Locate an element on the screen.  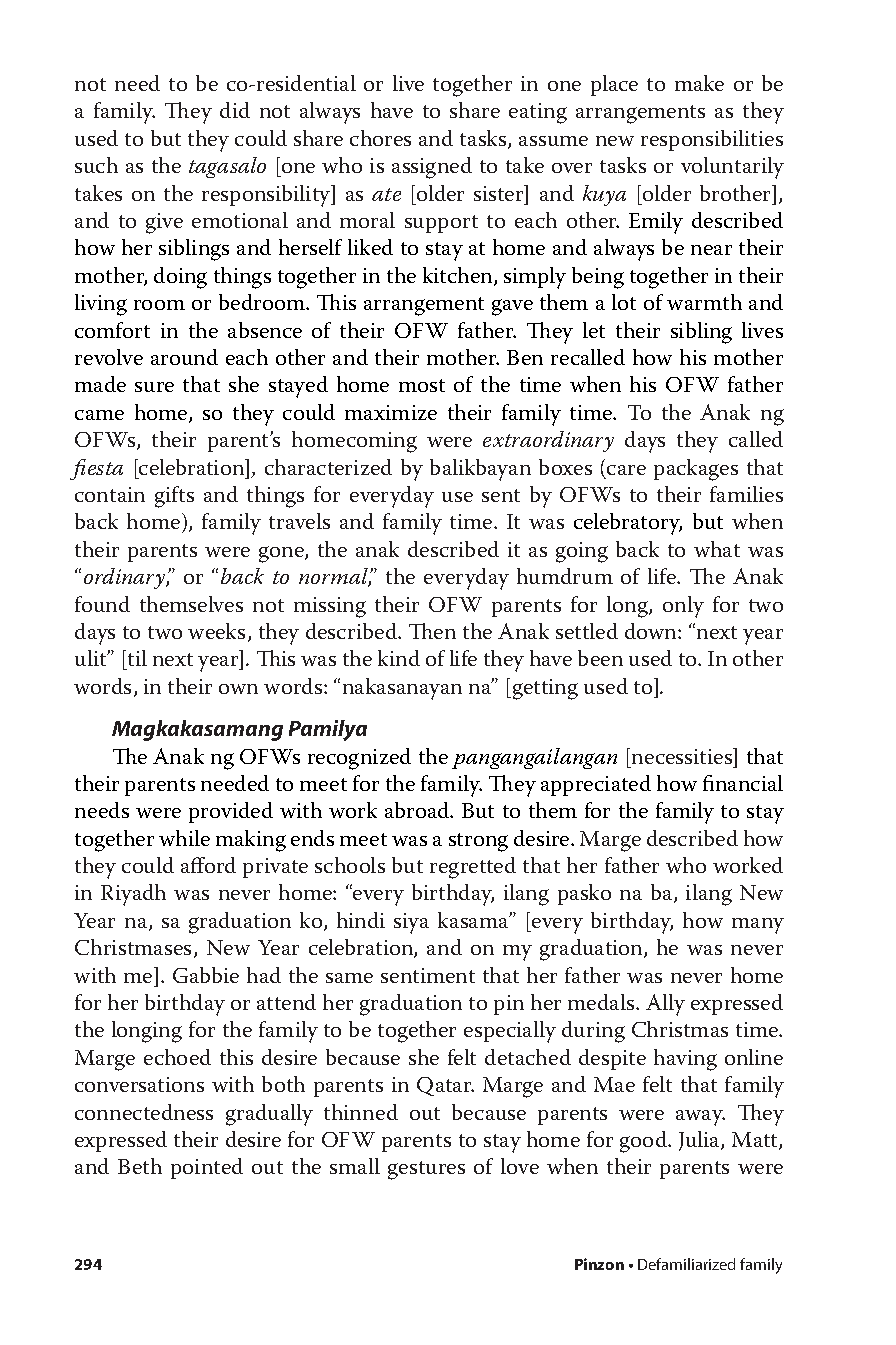
maximize is located at coordinates (391, 412).
